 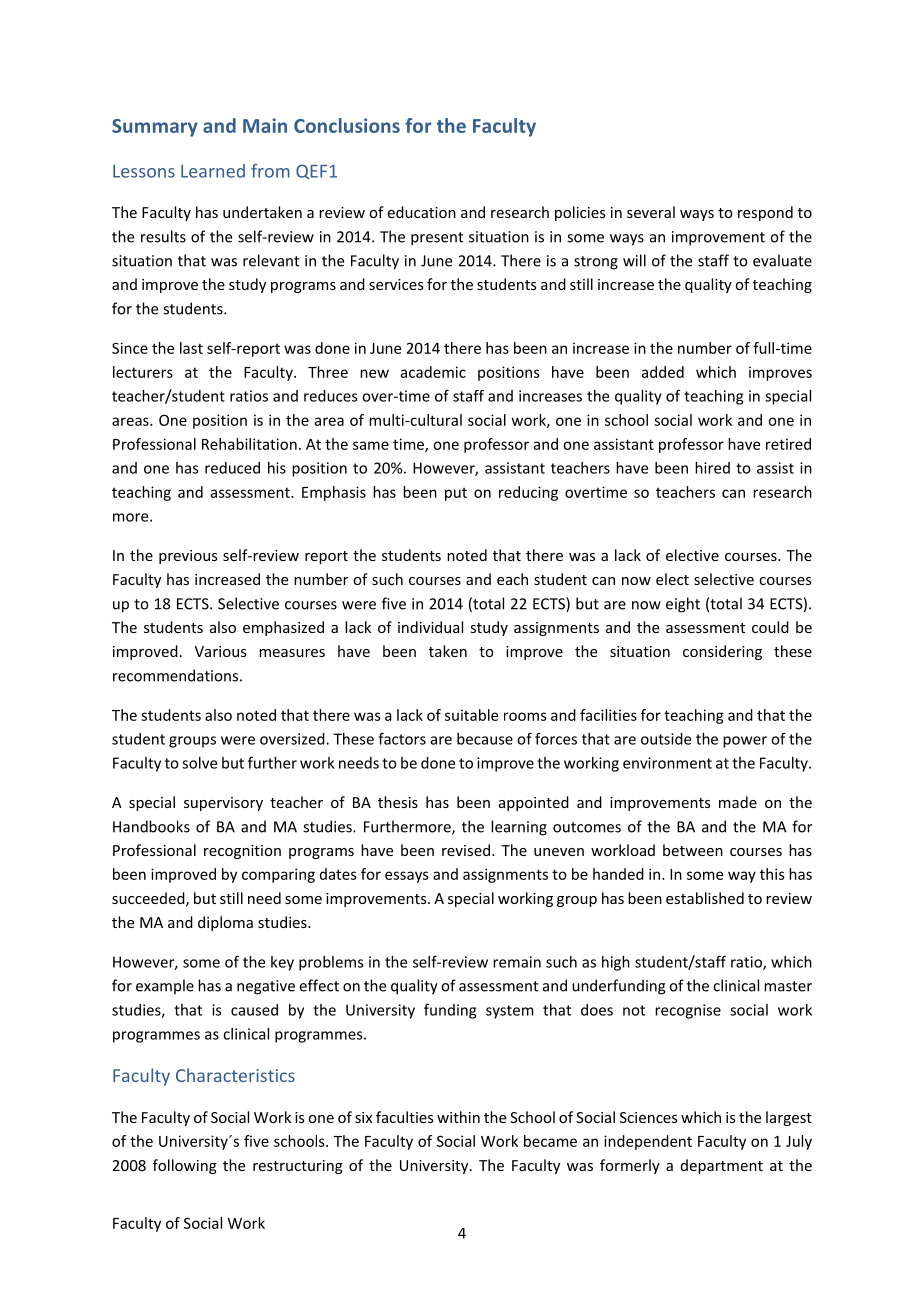 I want to click on Learned, so click(x=213, y=171).
